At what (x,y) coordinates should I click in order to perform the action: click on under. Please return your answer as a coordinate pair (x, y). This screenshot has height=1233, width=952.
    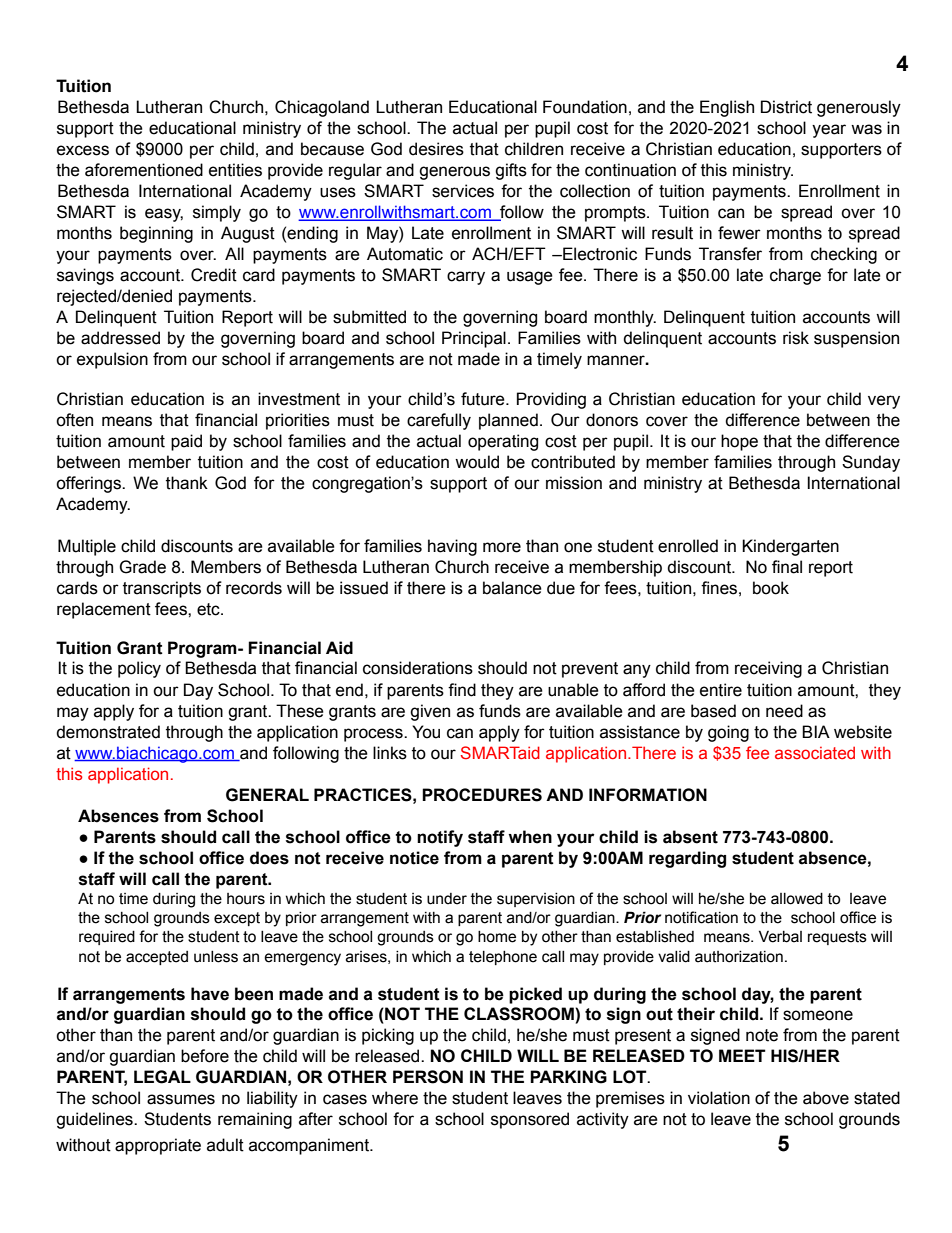
    Looking at the image, I should click on (447, 899).
